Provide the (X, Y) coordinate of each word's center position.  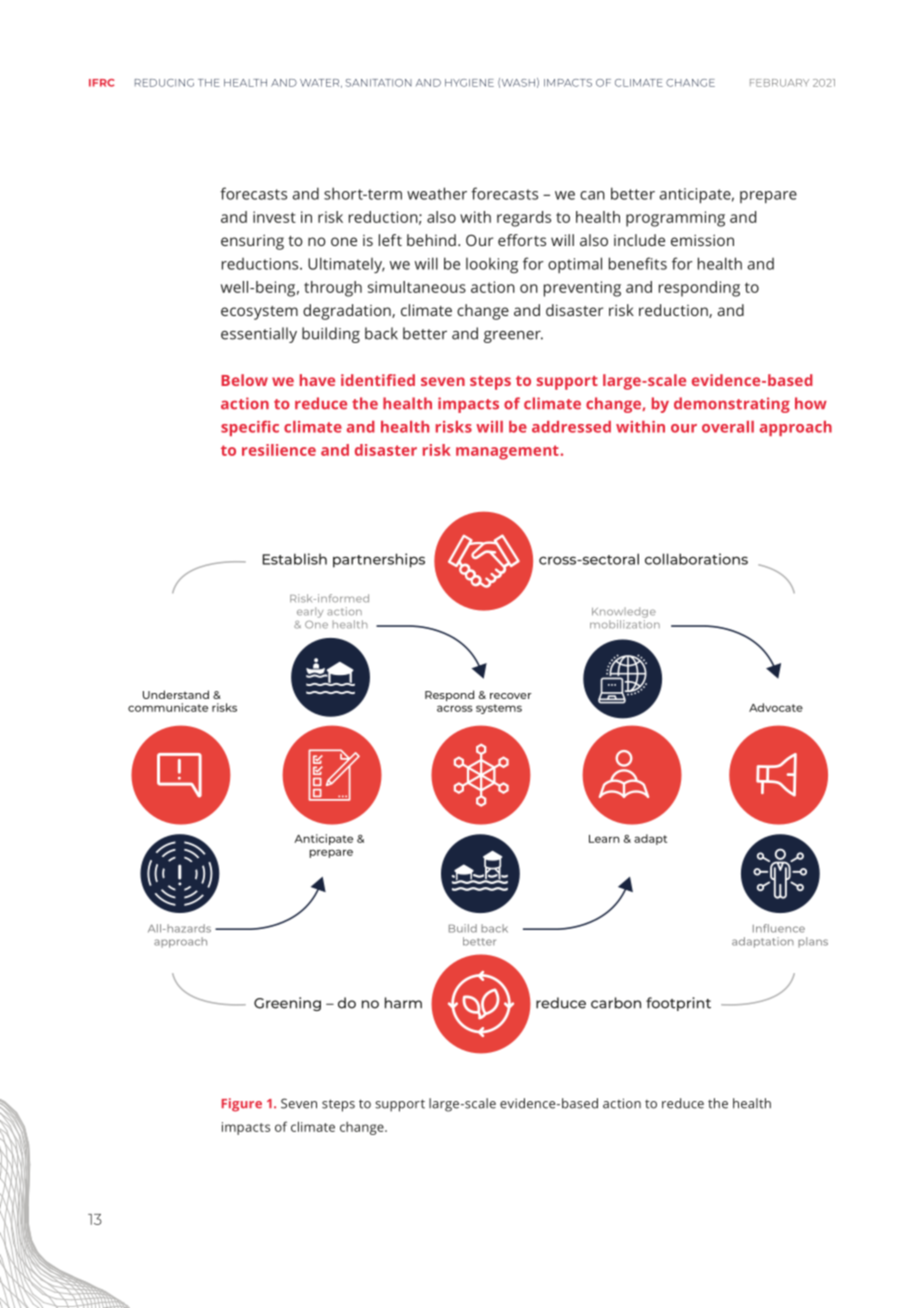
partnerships (379, 560)
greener (513, 337)
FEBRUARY (779, 83)
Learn (604, 839)
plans (813, 942)
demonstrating (732, 405)
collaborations (696, 559)
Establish (294, 559)
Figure (242, 1105)
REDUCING (164, 83)
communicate (168, 707)
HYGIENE (469, 83)
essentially (259, 335)
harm (403, 1003)
